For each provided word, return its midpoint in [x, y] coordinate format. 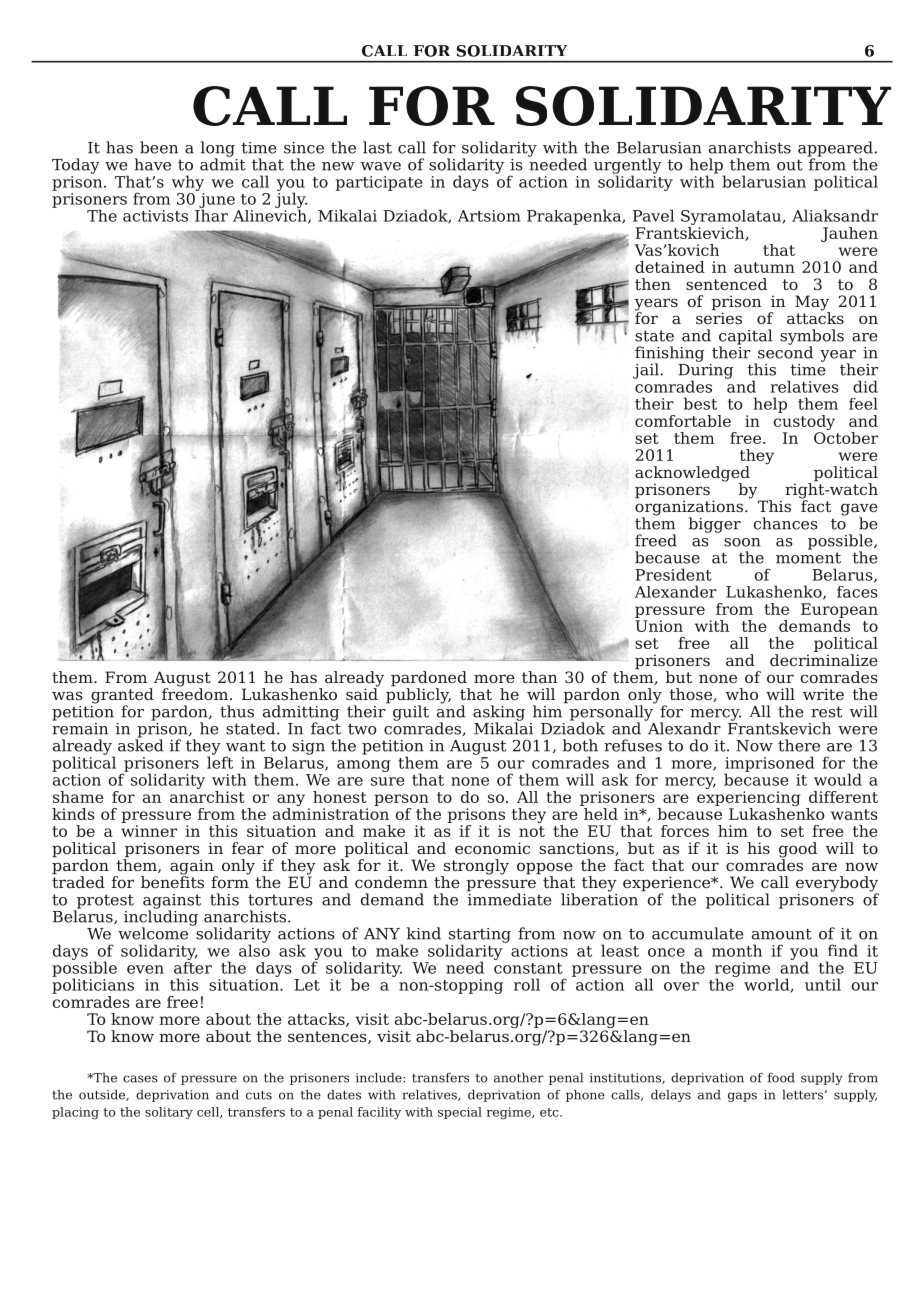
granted [122, 697]
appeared [835, 150]
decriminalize [824, 660]
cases [140, 1079]
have [152, 164]
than [539, 677]
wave [381, 166]
